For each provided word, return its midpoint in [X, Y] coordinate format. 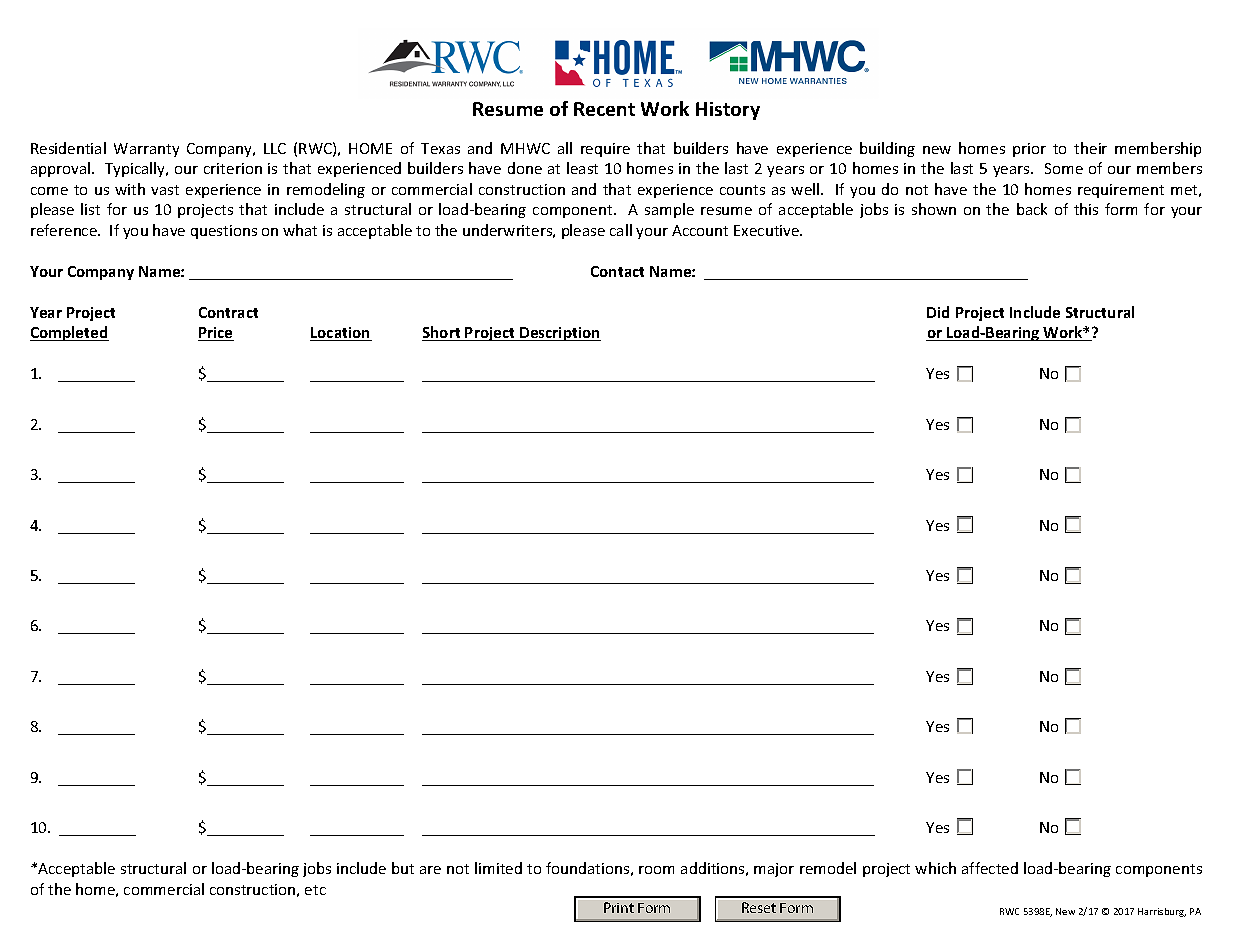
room [656, 870]
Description [559, 334]
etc [315, 890]
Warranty [146, 150]
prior [1029, 150]
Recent [604, 109]
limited [498, 868]
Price [216, 334]
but [403, 868]
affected [990, 868]
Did [938, 312]
